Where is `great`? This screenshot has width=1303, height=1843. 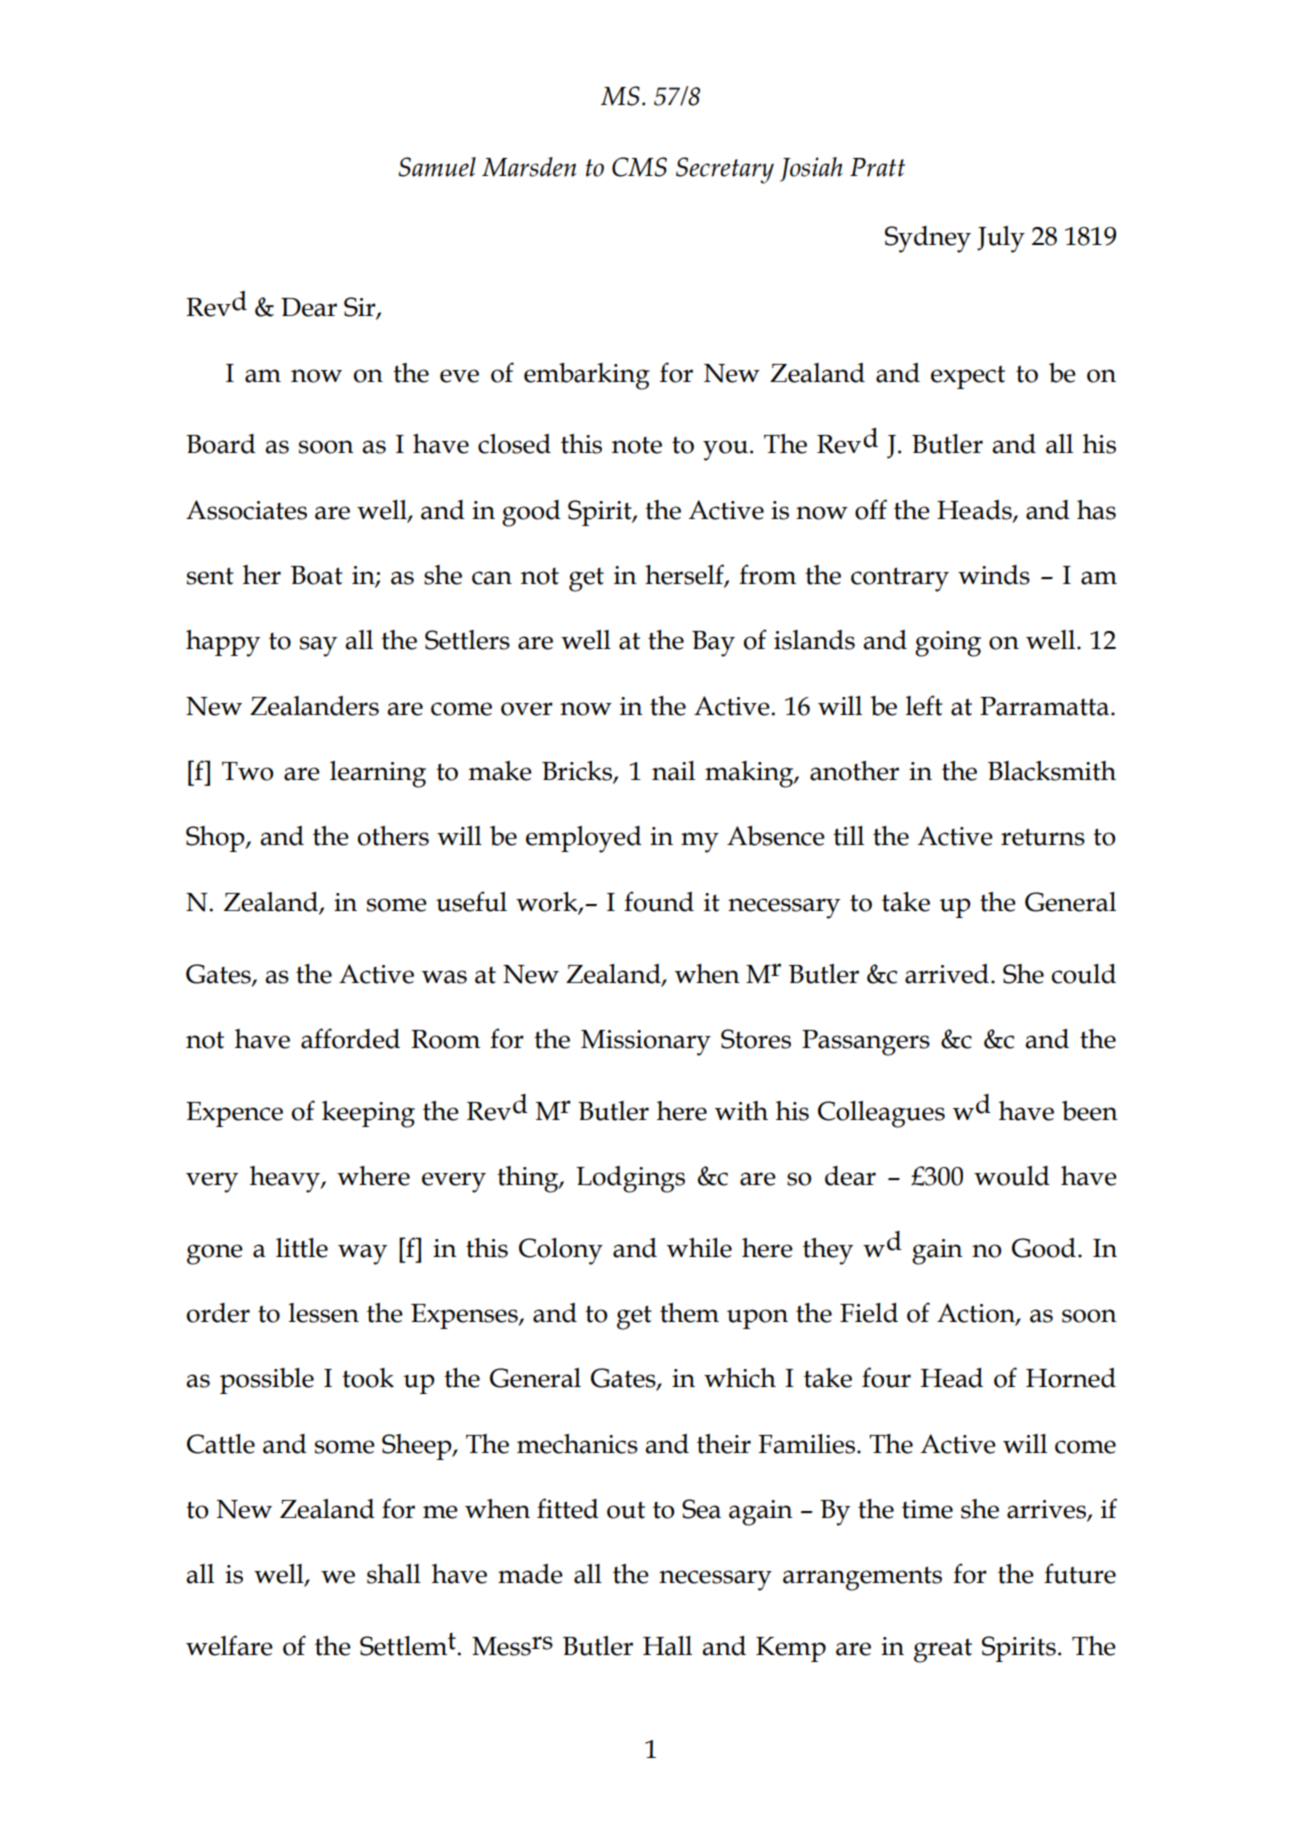 great is located at coordinates (943, 1650).
